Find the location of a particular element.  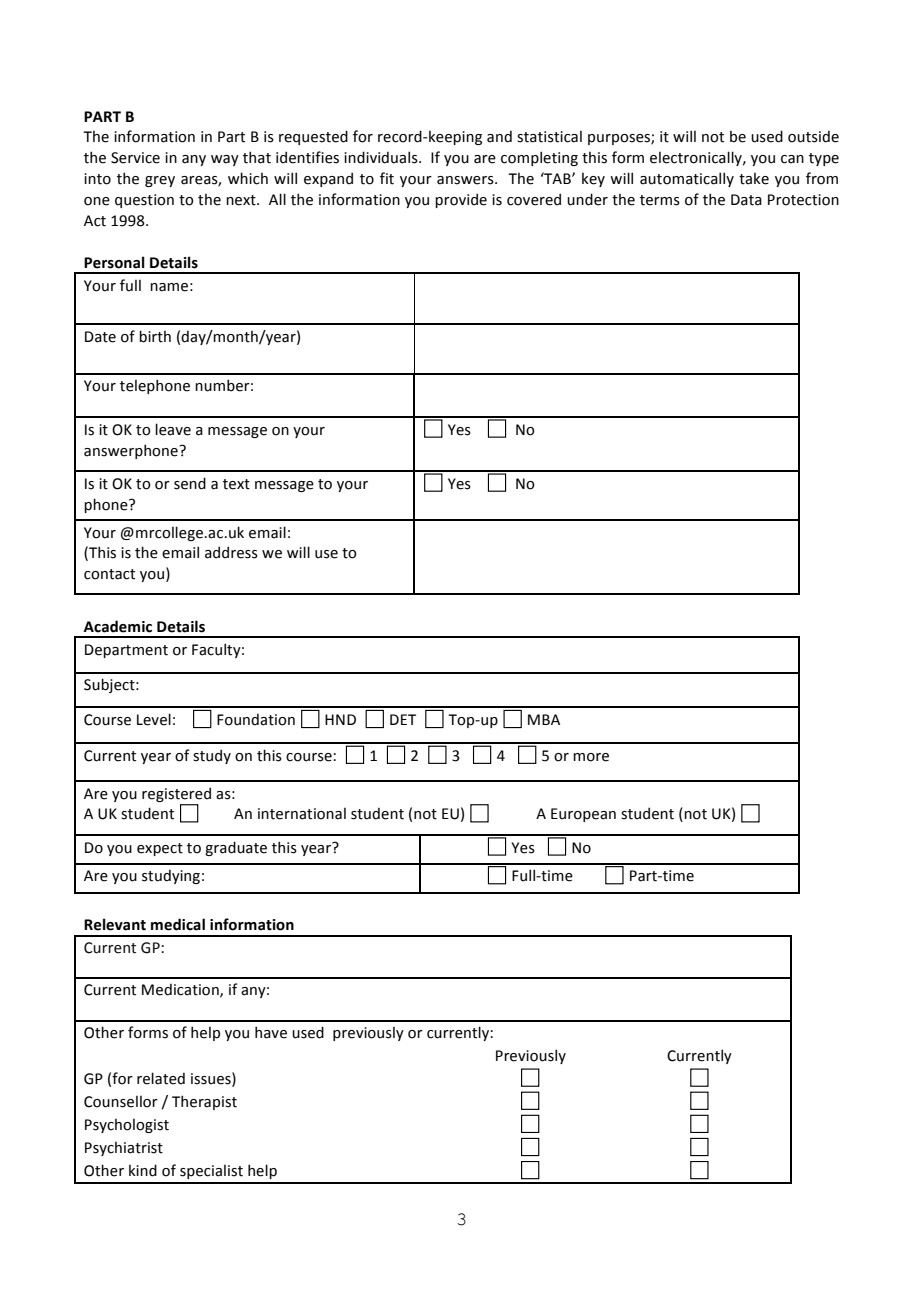

provide is located at coordinates (461, 200).
